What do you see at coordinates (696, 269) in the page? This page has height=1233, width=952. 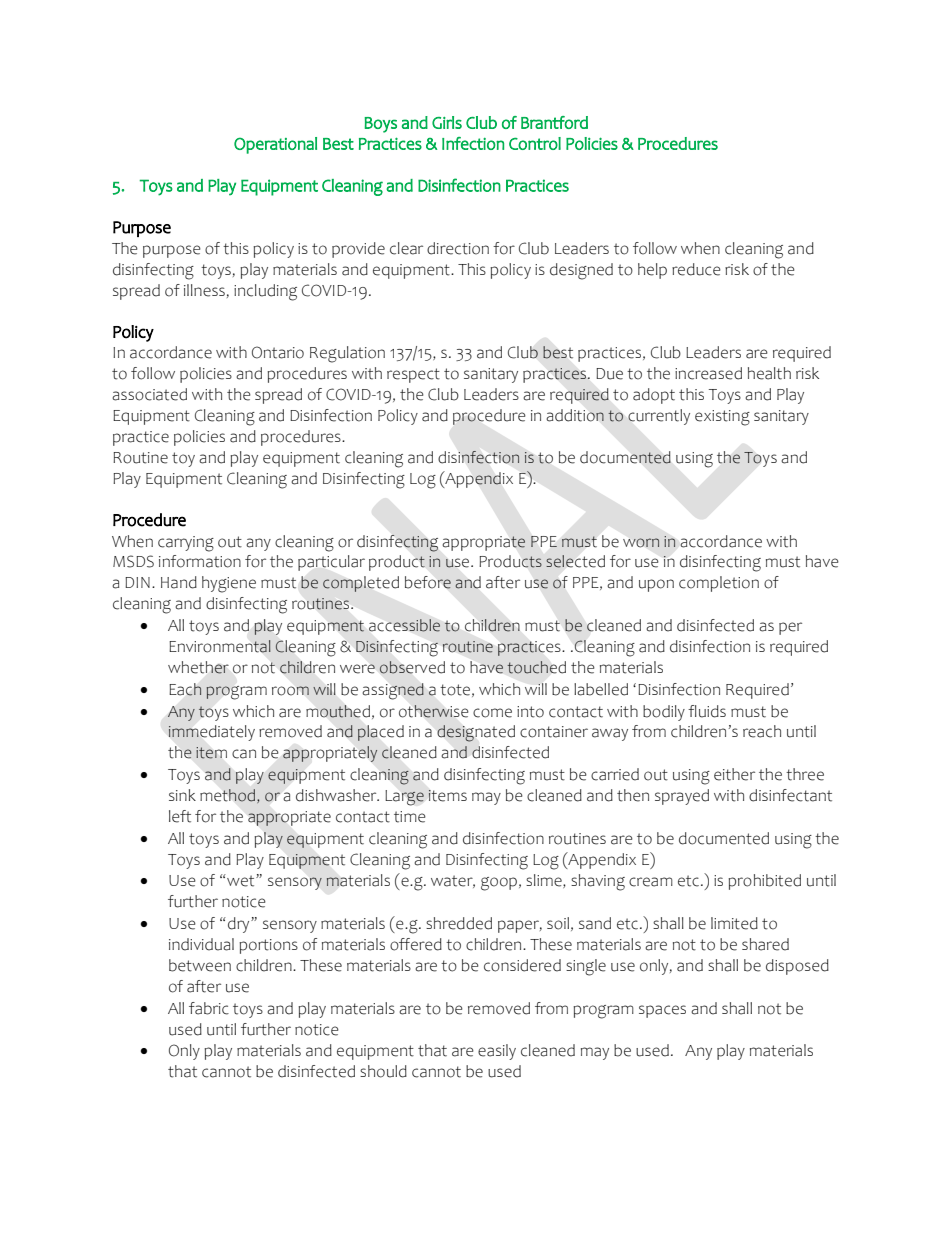 I see `reduce` at bounding box center [696, 269].
